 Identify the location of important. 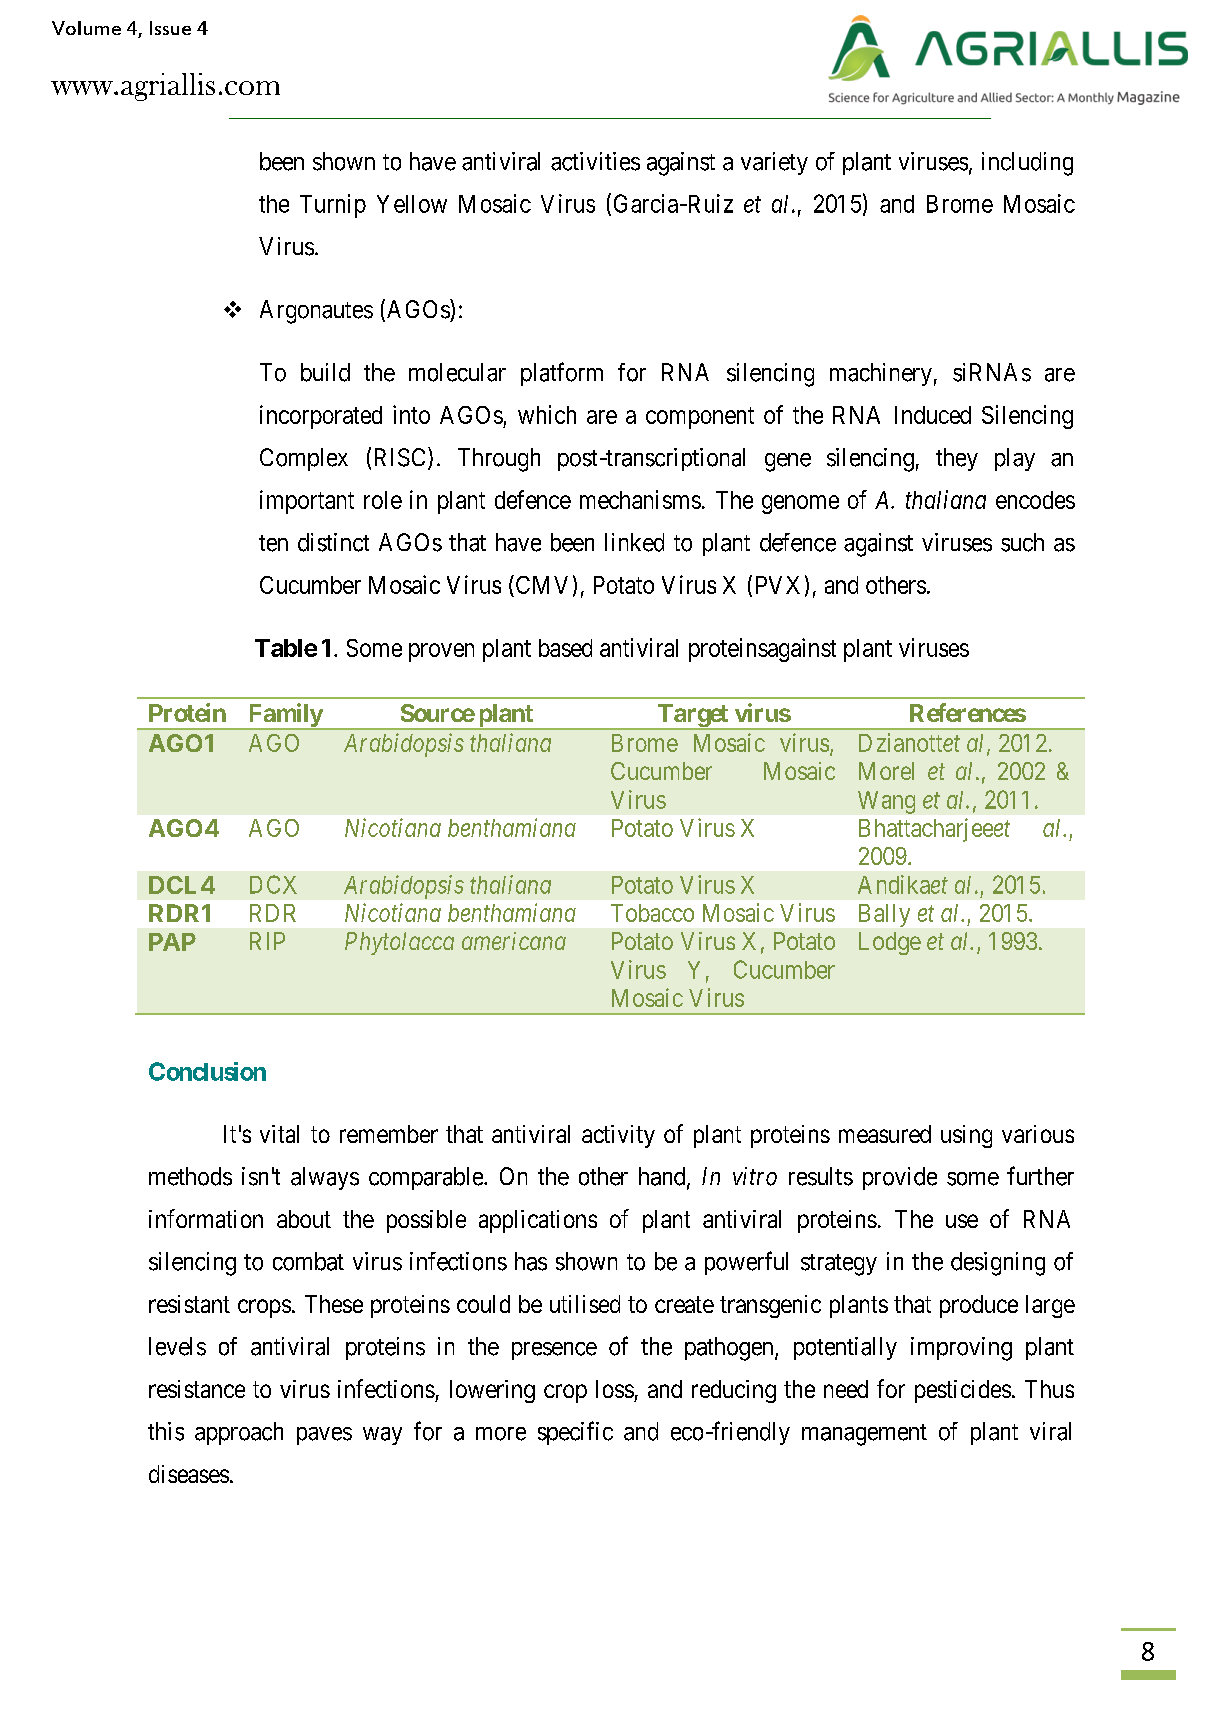
(307, 502).
